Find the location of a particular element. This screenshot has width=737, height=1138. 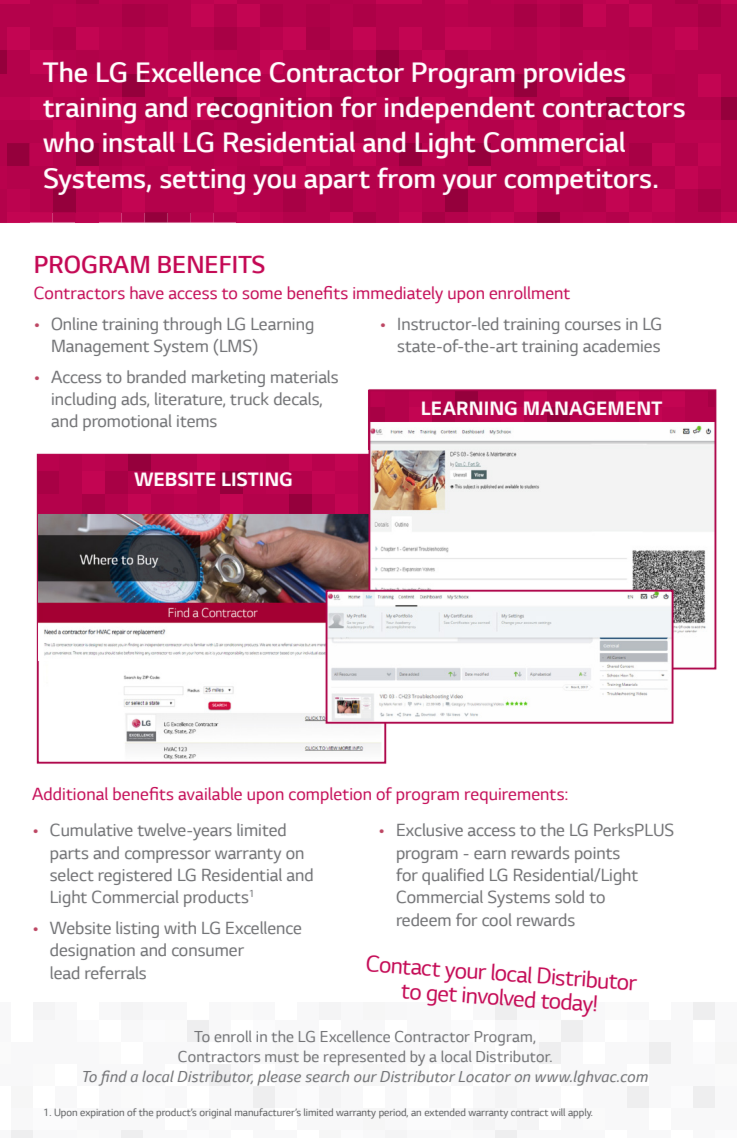

recognition is located at coordinates (264, 111).
